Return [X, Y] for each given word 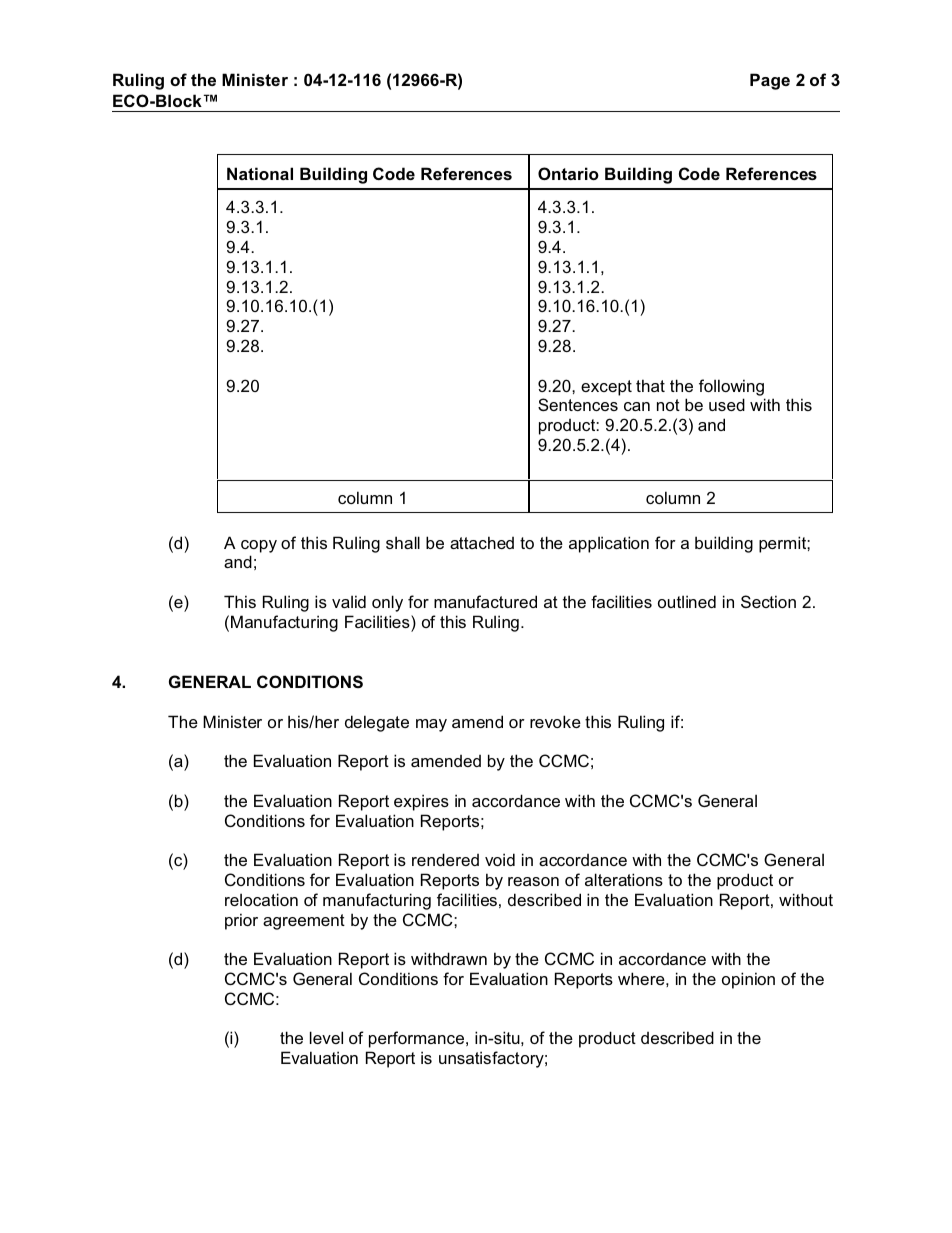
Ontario [568, 173]
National [260, 173]
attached [482, 542]
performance [418, 1039]
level [326, 1037]
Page [770, 81]
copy [259, 546]
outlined [687, 601]
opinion [748, 980]
